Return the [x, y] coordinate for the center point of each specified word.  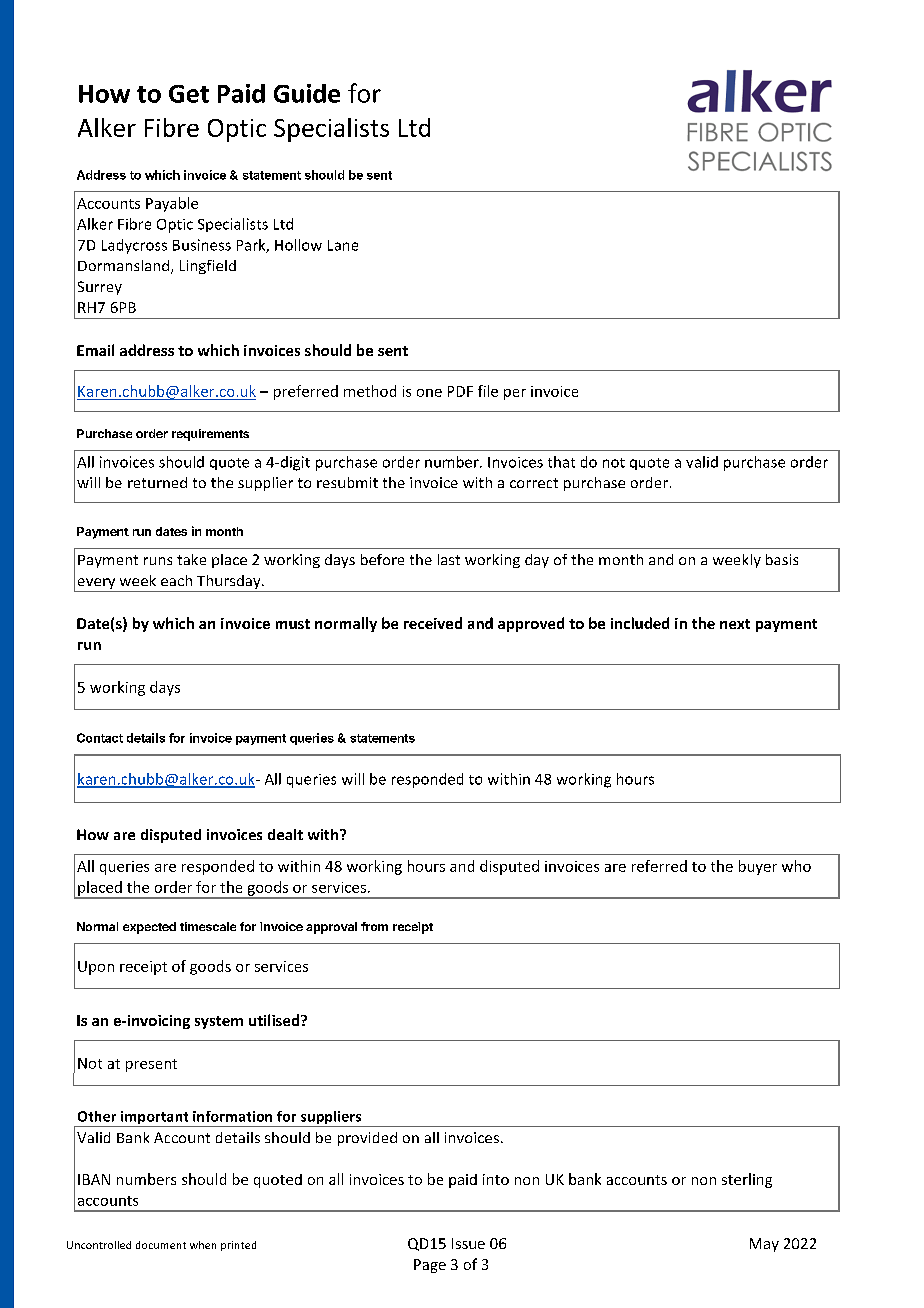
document [161, 1245]
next [735, 624]
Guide [307, 93]
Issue [468, 1243]
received [433, 623]
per [515, 394]
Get [189, 94]
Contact [100, 738]
